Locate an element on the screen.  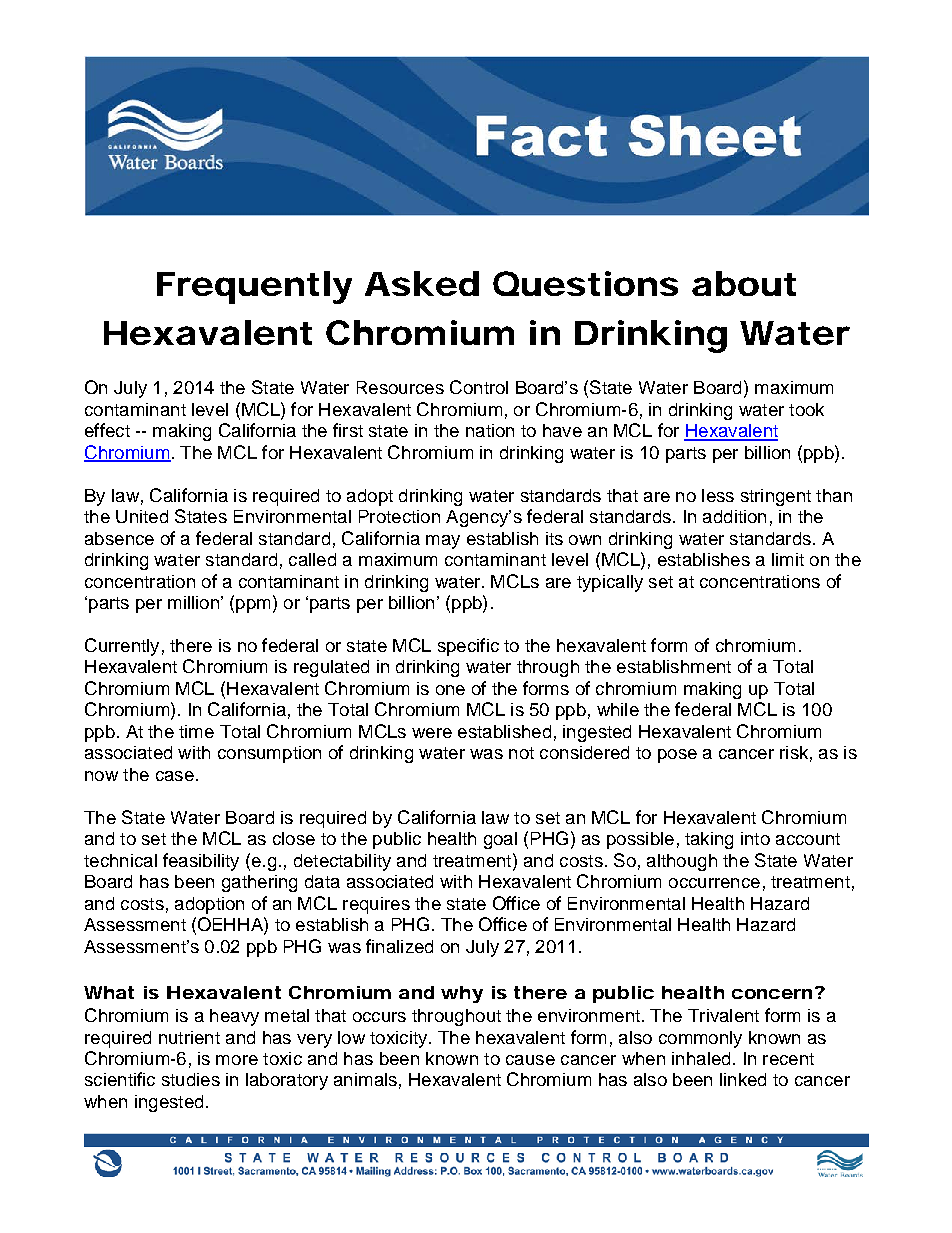
about is located at coordinates (744, 283).
